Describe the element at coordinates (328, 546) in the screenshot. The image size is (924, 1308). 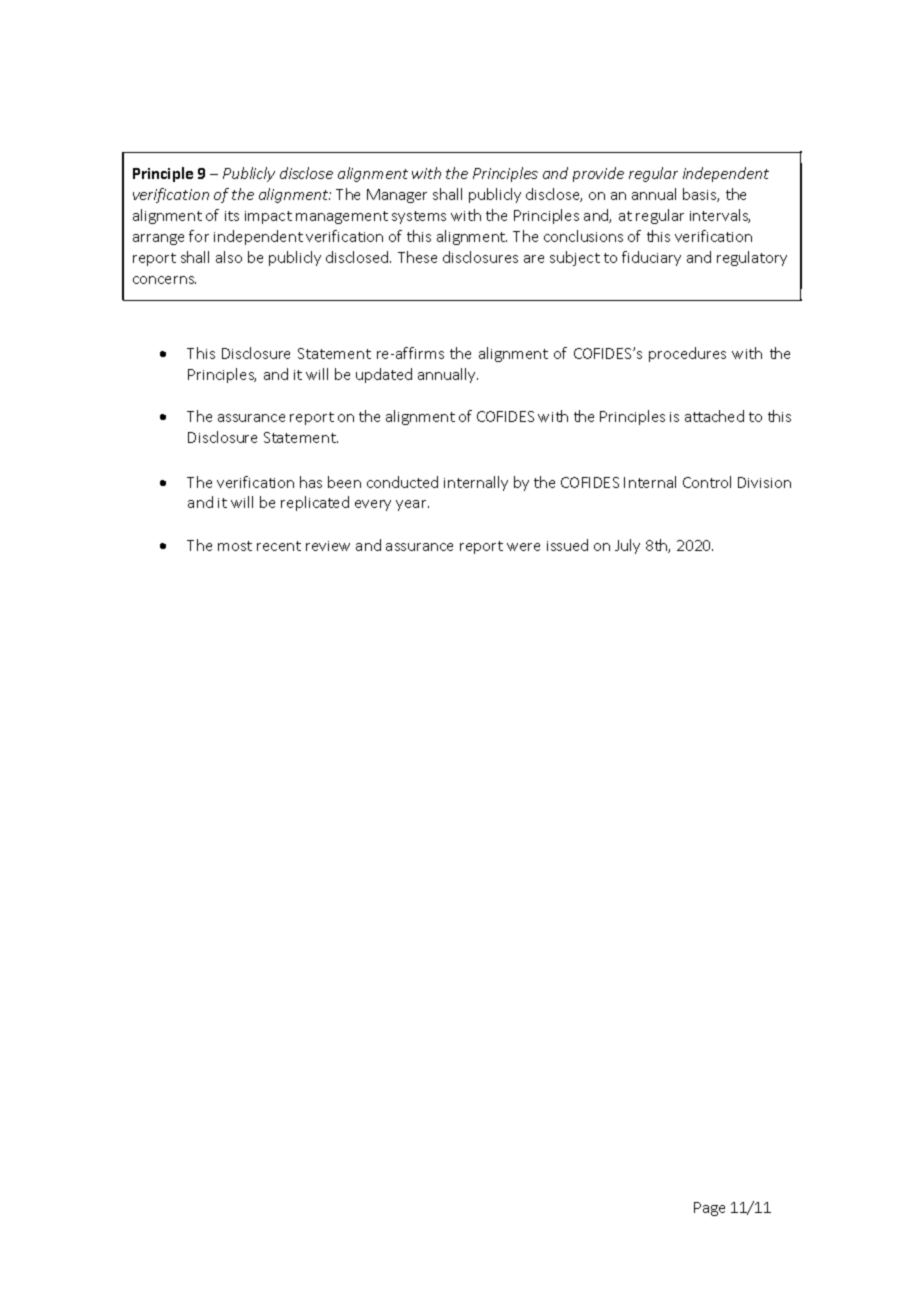
I see `review` at that location.
